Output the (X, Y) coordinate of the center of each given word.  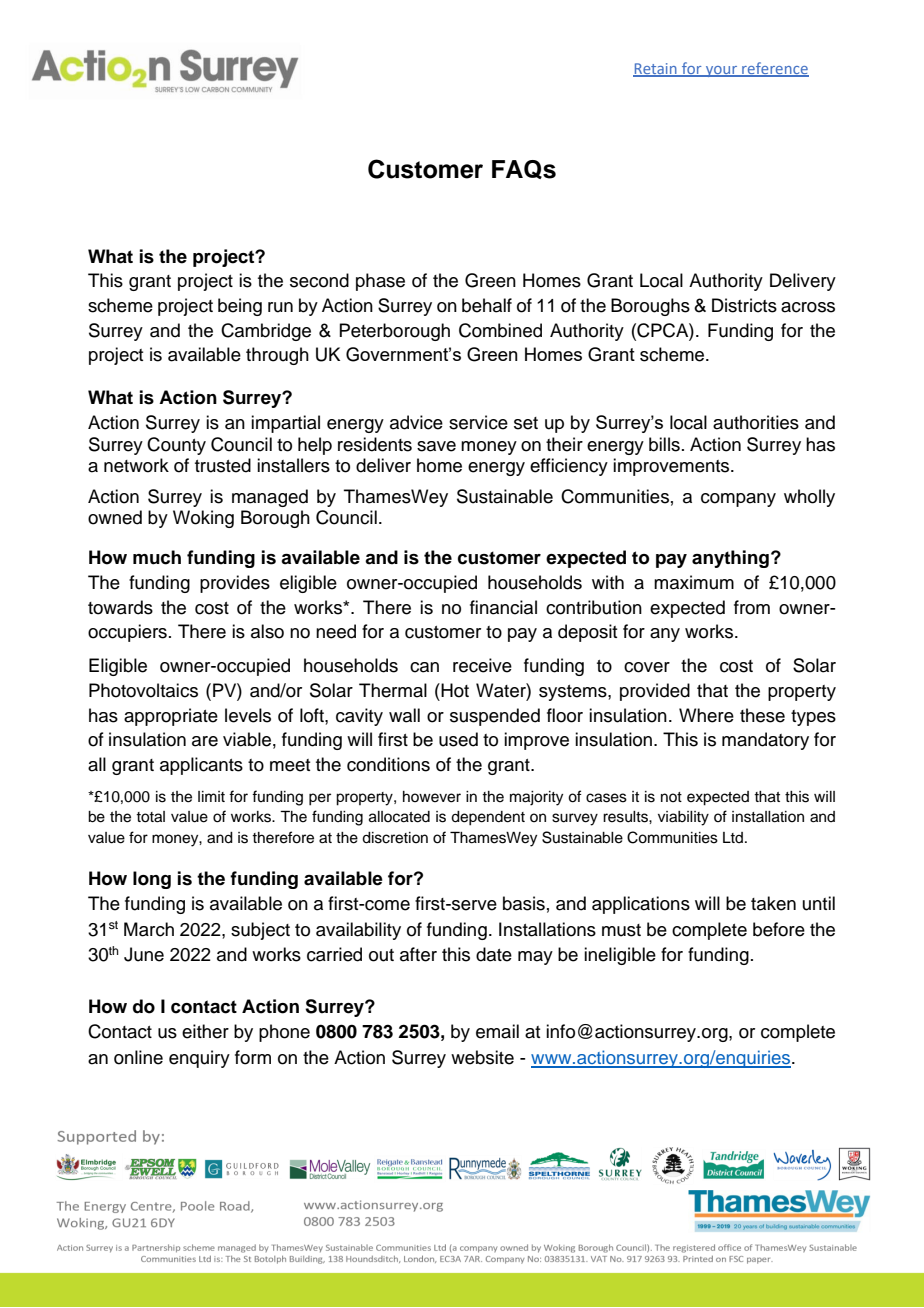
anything (730, 559)
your (722, 71)
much (157, 557)
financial (503, 607)
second (319, 280)
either (205, 1031)
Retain (656, 69)
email (497, 1031)
